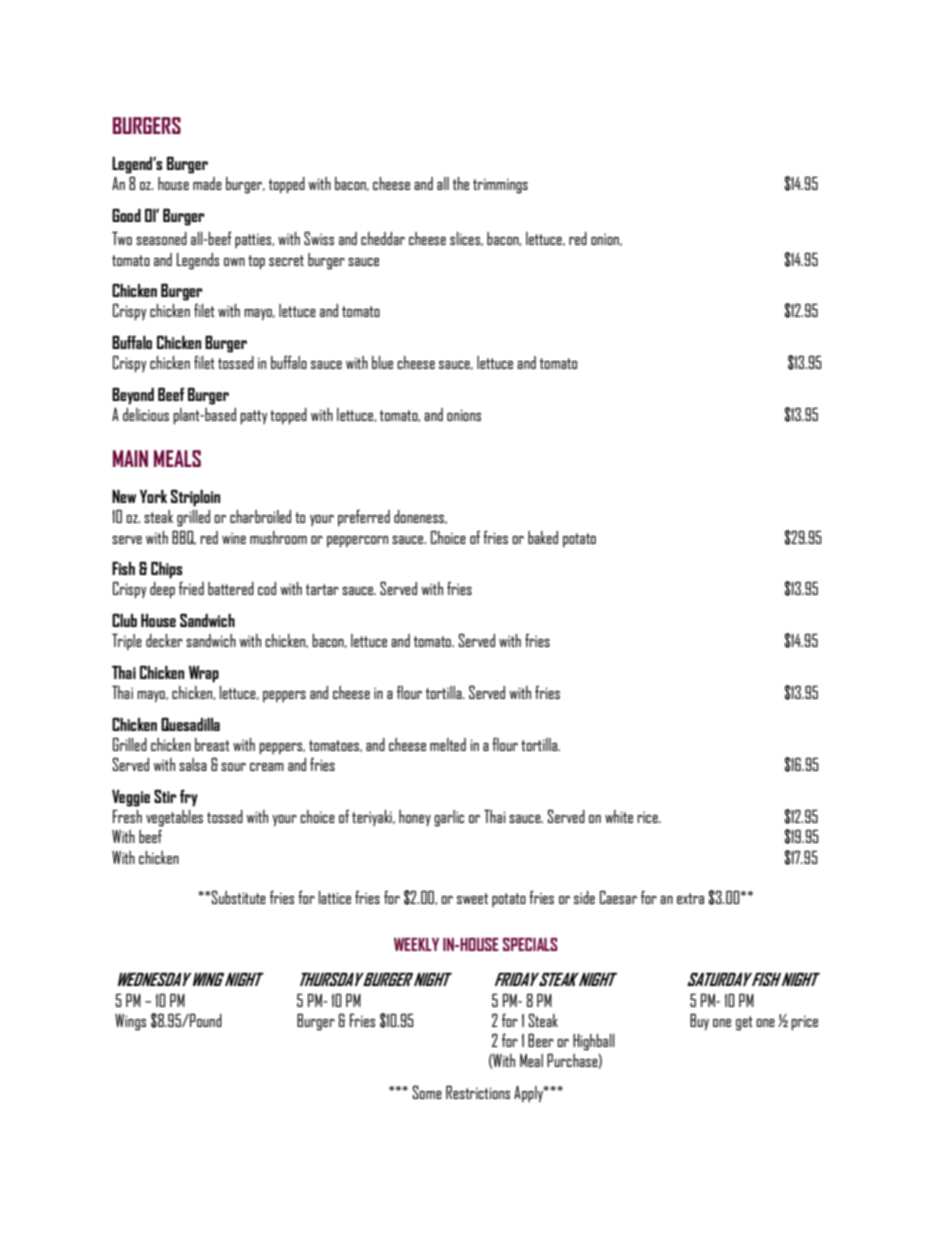 Image resolution: width=952 pixels, height=1233 pixels. Describe the element at coordinates (146, 414) in the page. I see `delicious` at that location.
